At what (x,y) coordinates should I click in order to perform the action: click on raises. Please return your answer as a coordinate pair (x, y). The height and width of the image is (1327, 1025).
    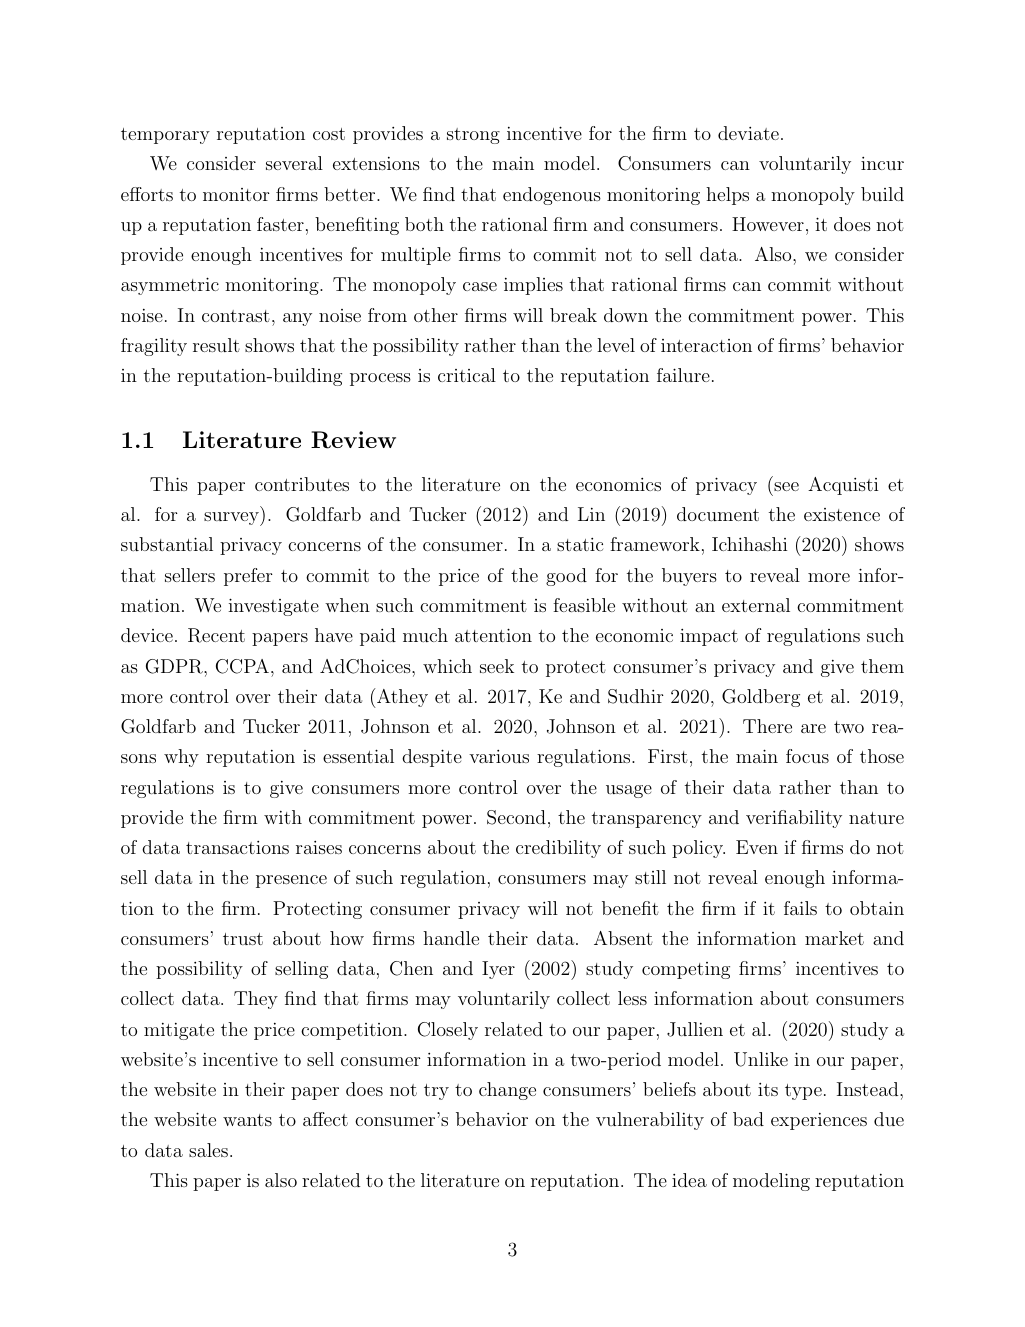
    Looking at the image, I should click on (319, 847).
